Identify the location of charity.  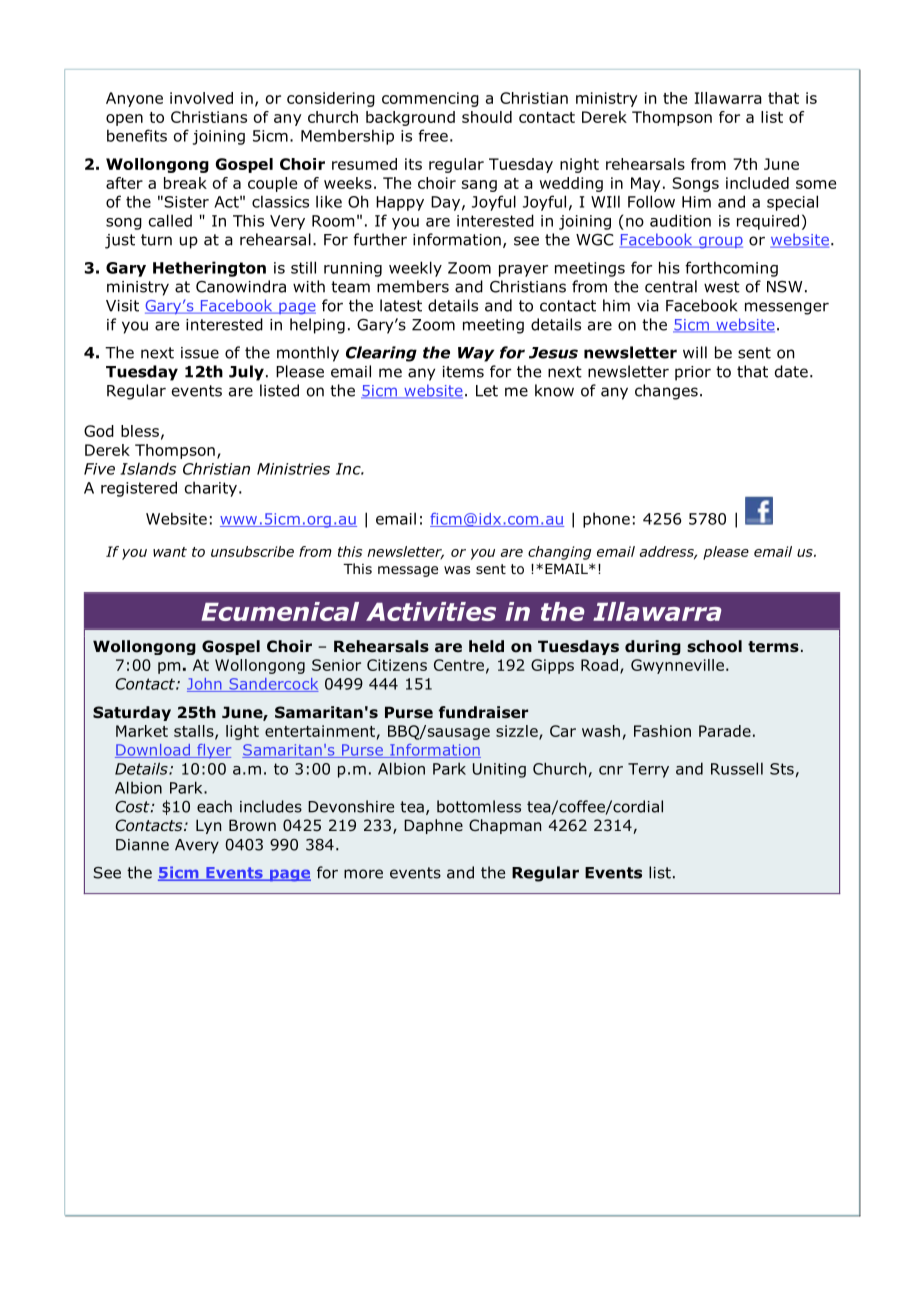
(211, 489).
